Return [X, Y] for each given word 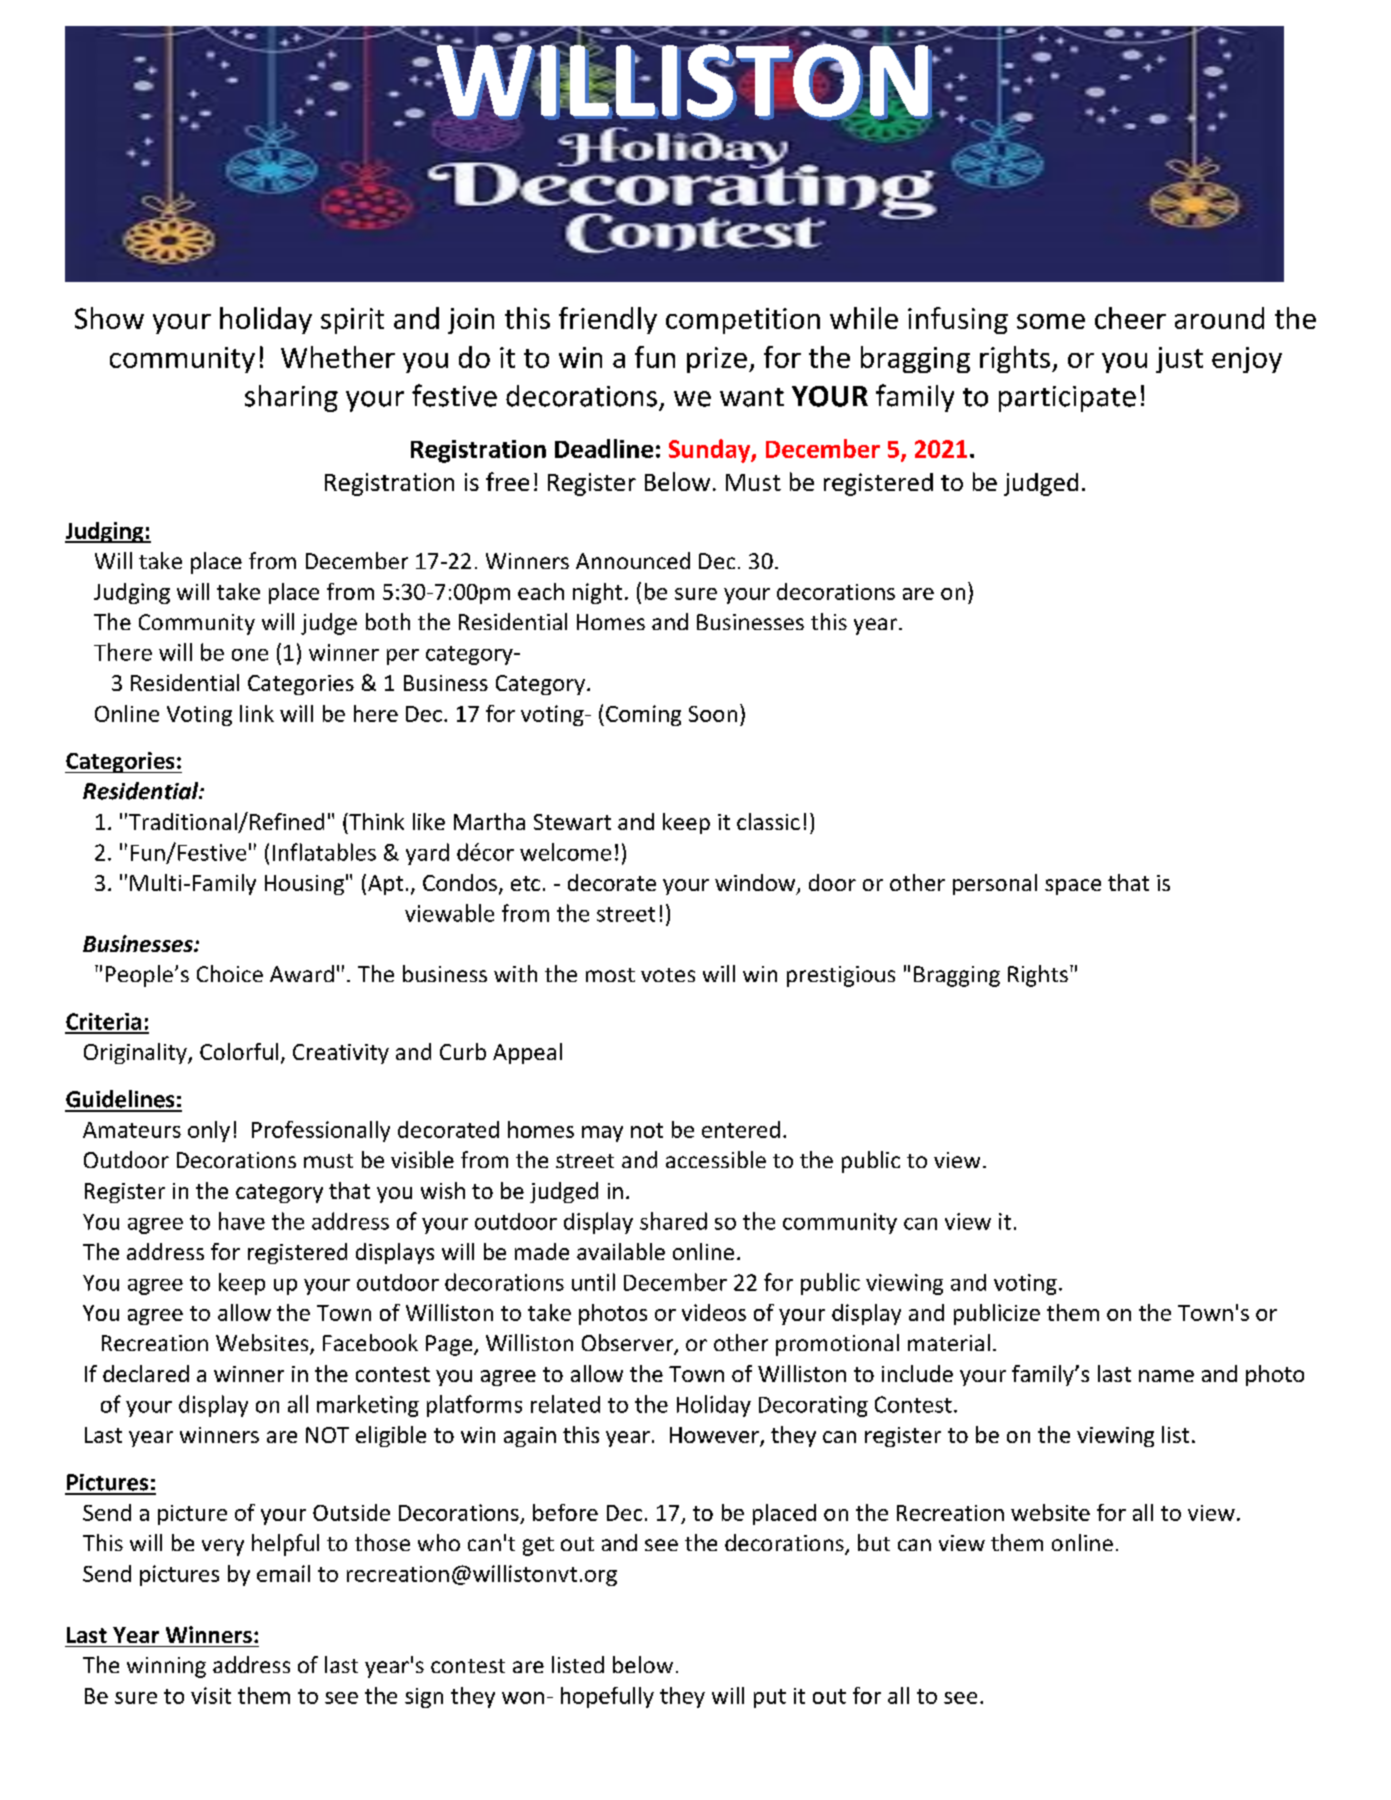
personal [995, 884]
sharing [291, 398]
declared [146, 1373]
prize [717, 360]
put [770, 1698]
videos [714, 1312]
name [1166, 1376]
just [1179, 360]
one [250, 655]
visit [211, 1695]
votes [668, 975]
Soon [713, 714]
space [1073, 887]
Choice [230, 973]
